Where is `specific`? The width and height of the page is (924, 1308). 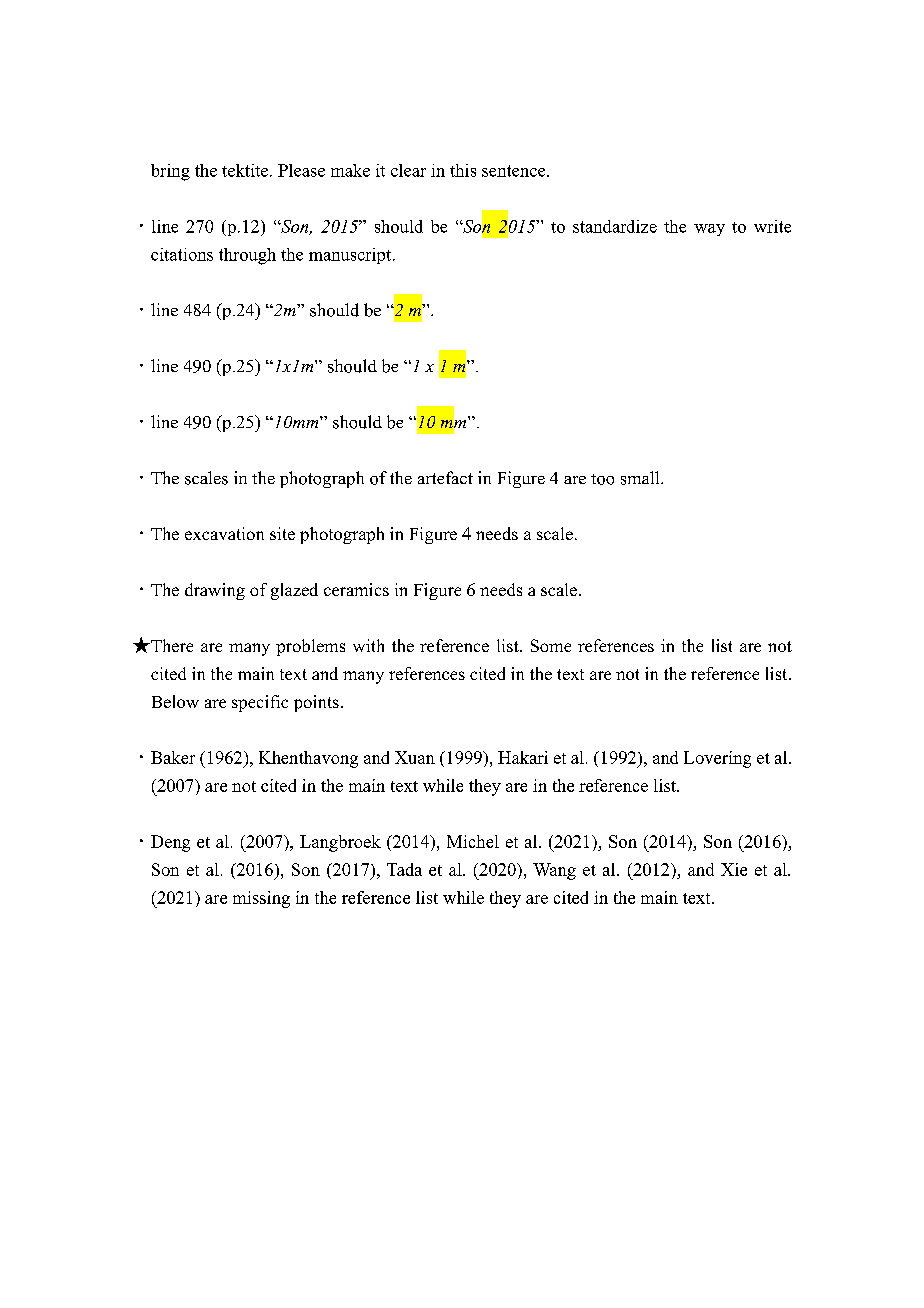
specific is located at coordinates (260, 703).
